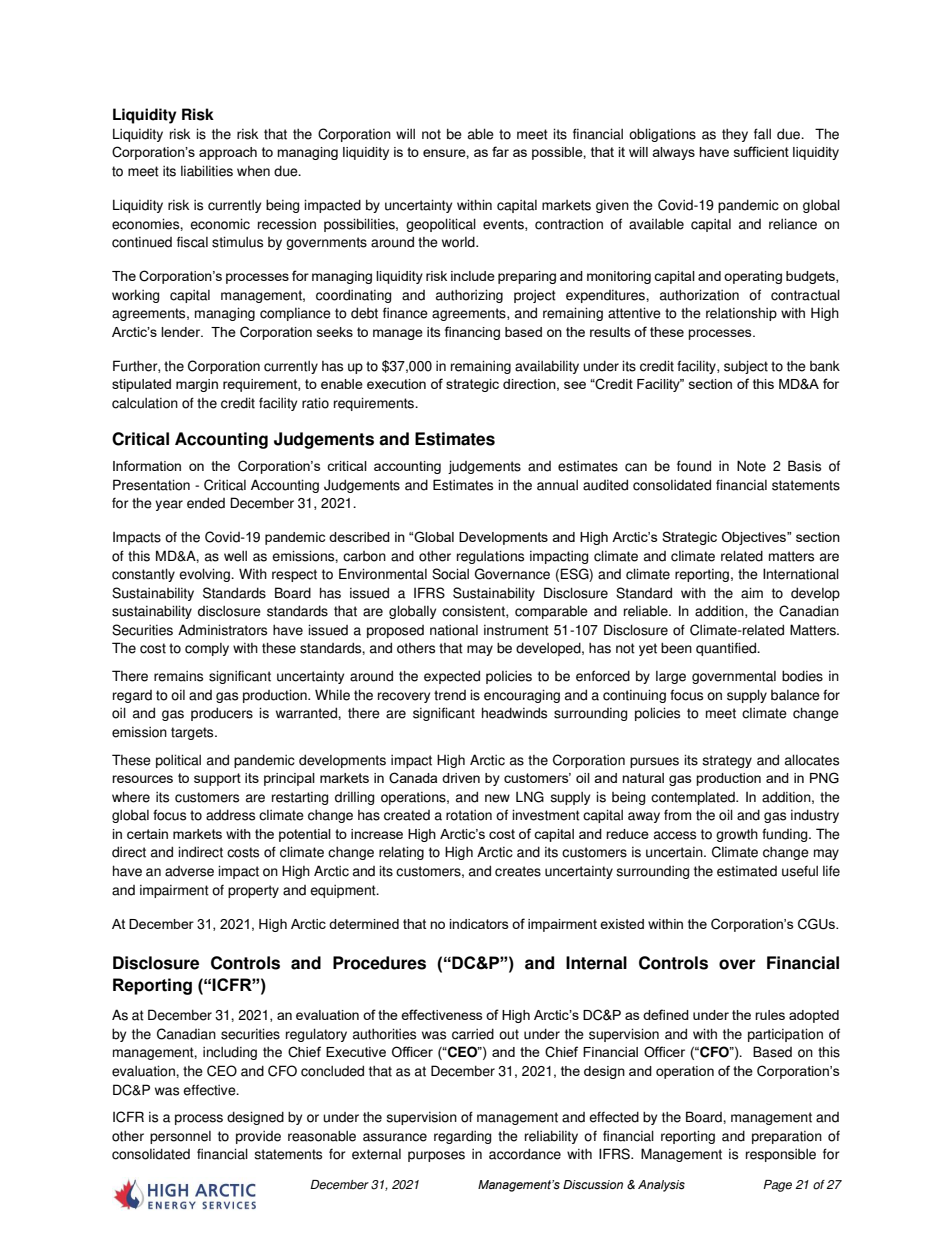 This document has height=1233, width=952. I want to click on growth, so click(737, 835).
